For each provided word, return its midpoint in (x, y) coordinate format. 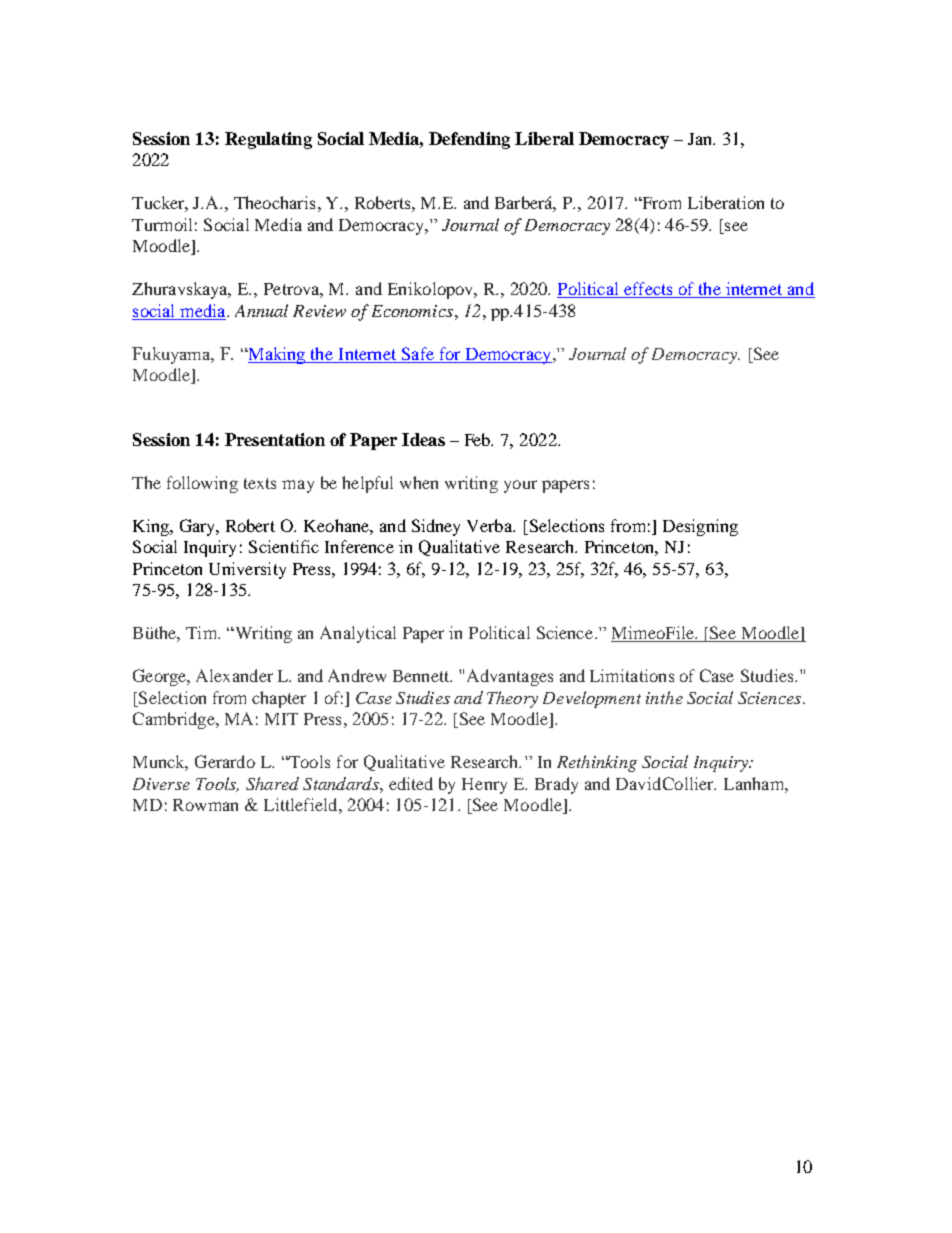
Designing (700, 527)
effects (648, 290)
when (419, 482)
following (202, 484)
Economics (412, 311)
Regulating (268, 140)
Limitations (632, 675)
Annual (261, 310)
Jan (701, 139)
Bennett (422, 676)
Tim (203, 632)
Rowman (205, 805)
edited (411, 783)
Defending (469, 140)
